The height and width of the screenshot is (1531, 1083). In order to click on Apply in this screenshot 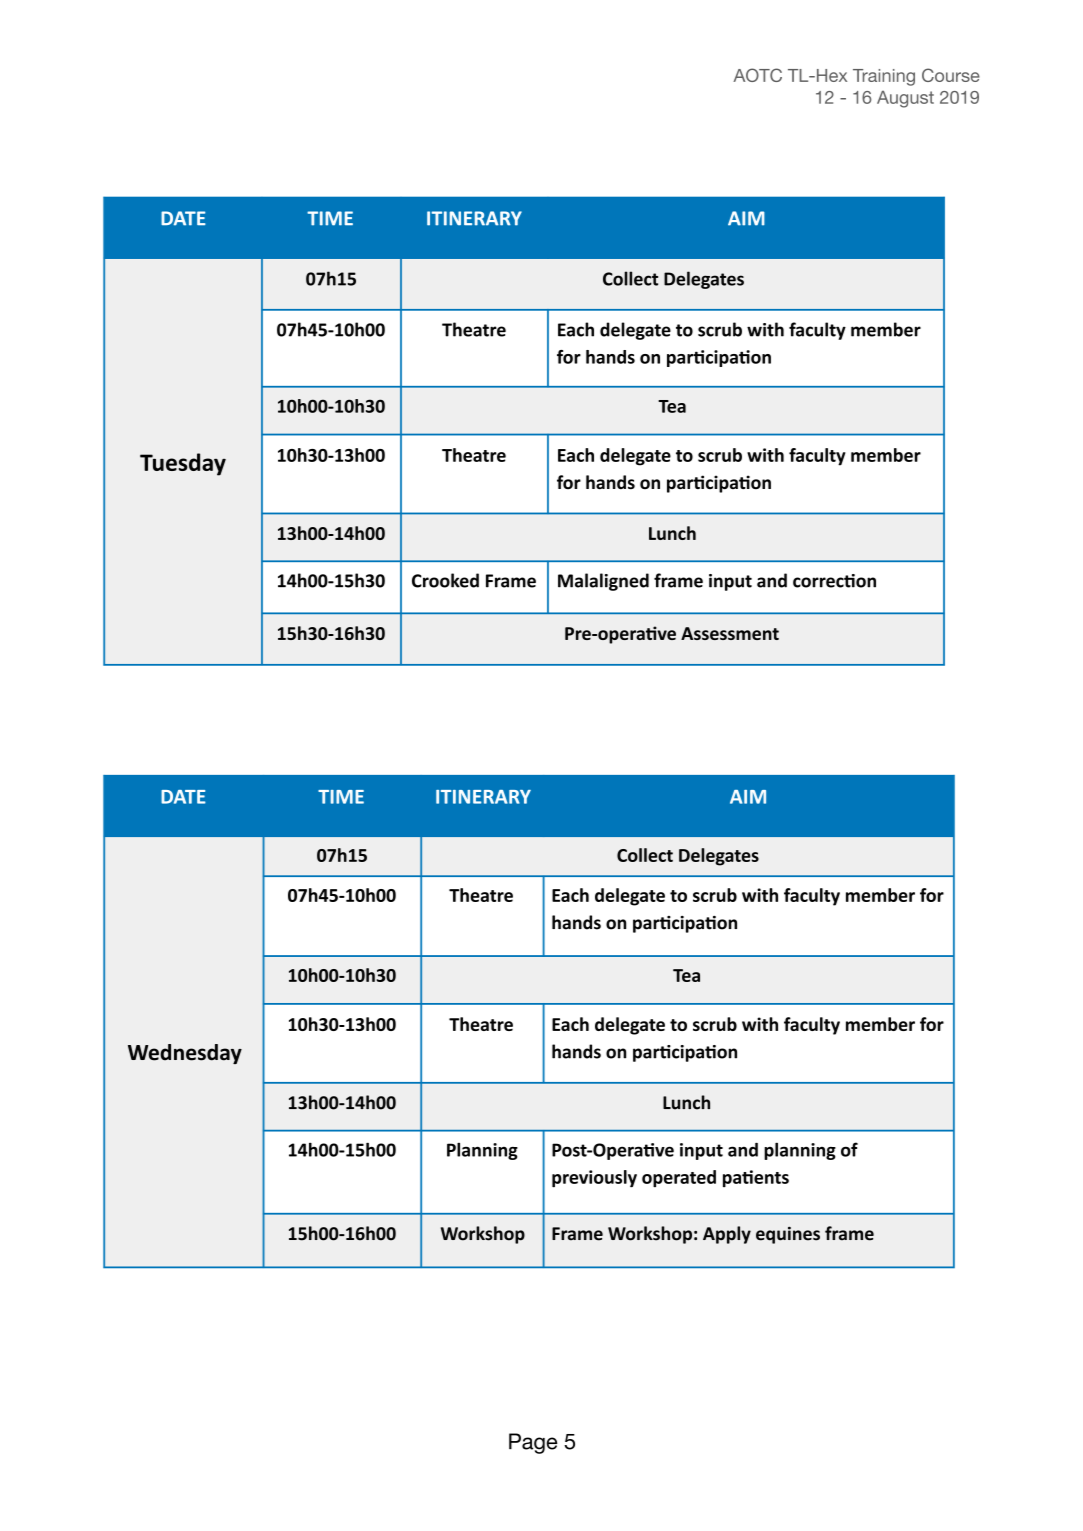, I will do `click(727, 1235)`.
